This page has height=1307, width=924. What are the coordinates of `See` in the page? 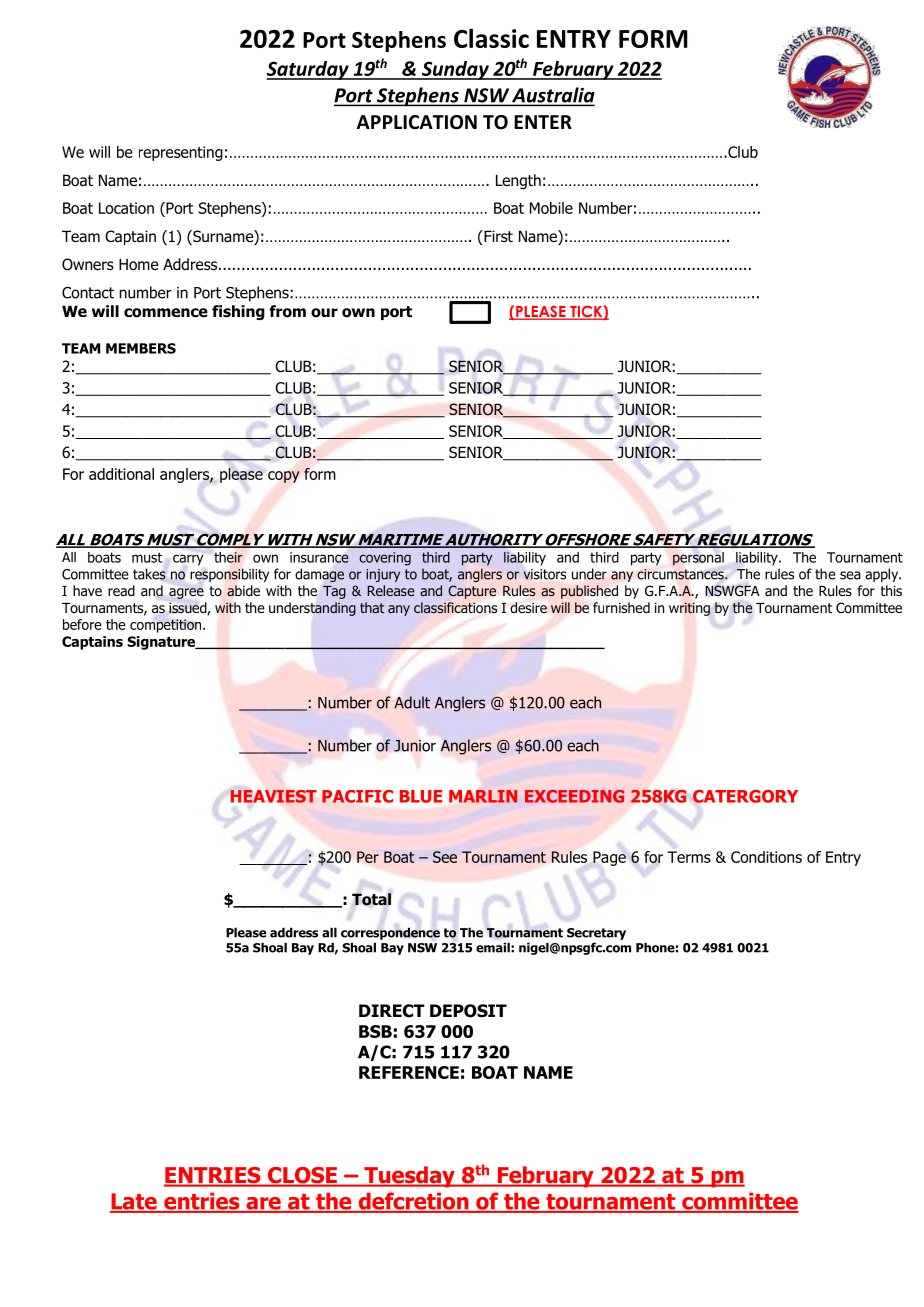 It's located at (445, 857).
